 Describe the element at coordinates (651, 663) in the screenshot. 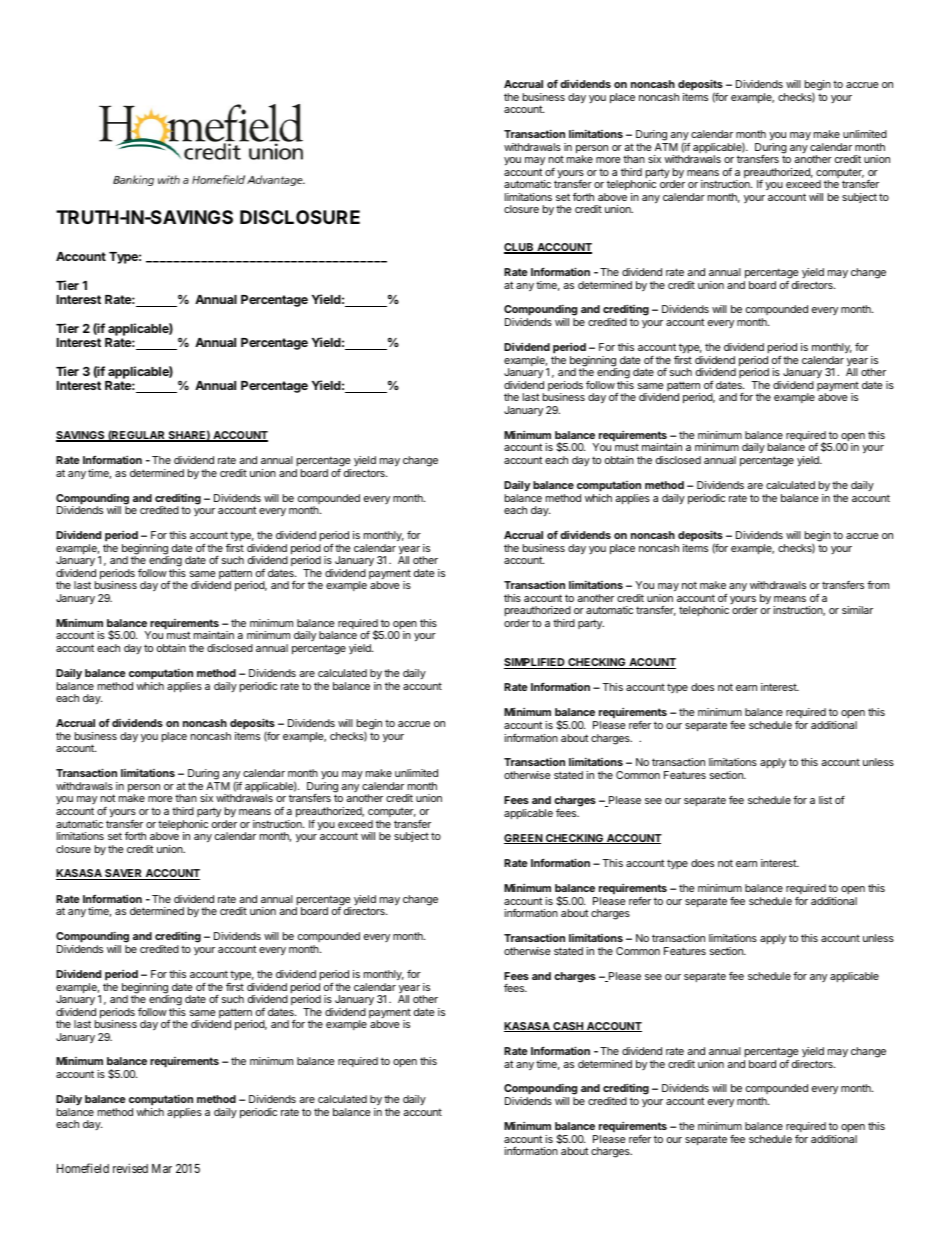

I see `ACOUNT` at that location.
